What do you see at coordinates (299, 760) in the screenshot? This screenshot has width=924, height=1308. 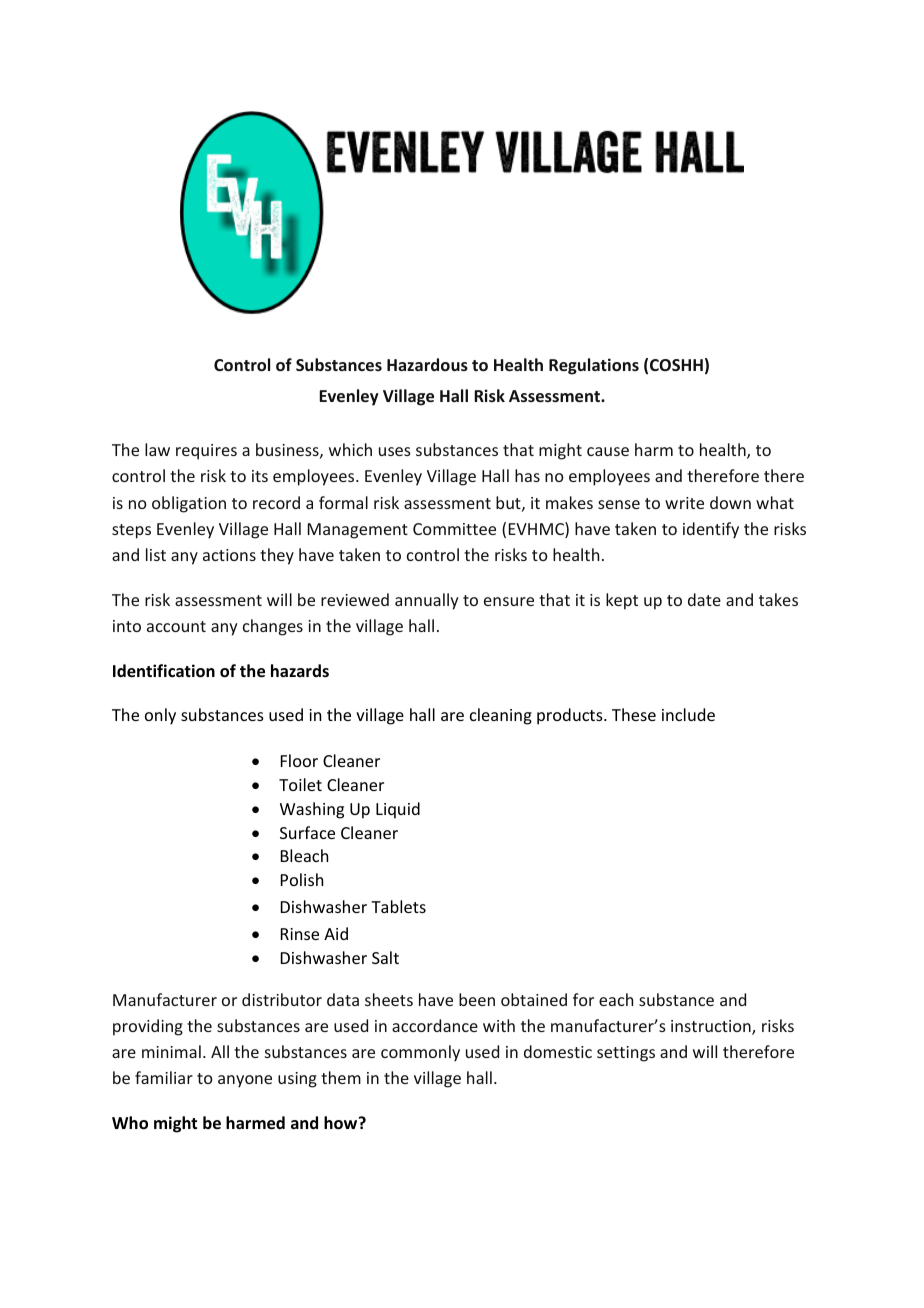 I see `Floor` at bounding box center [299, 760].
